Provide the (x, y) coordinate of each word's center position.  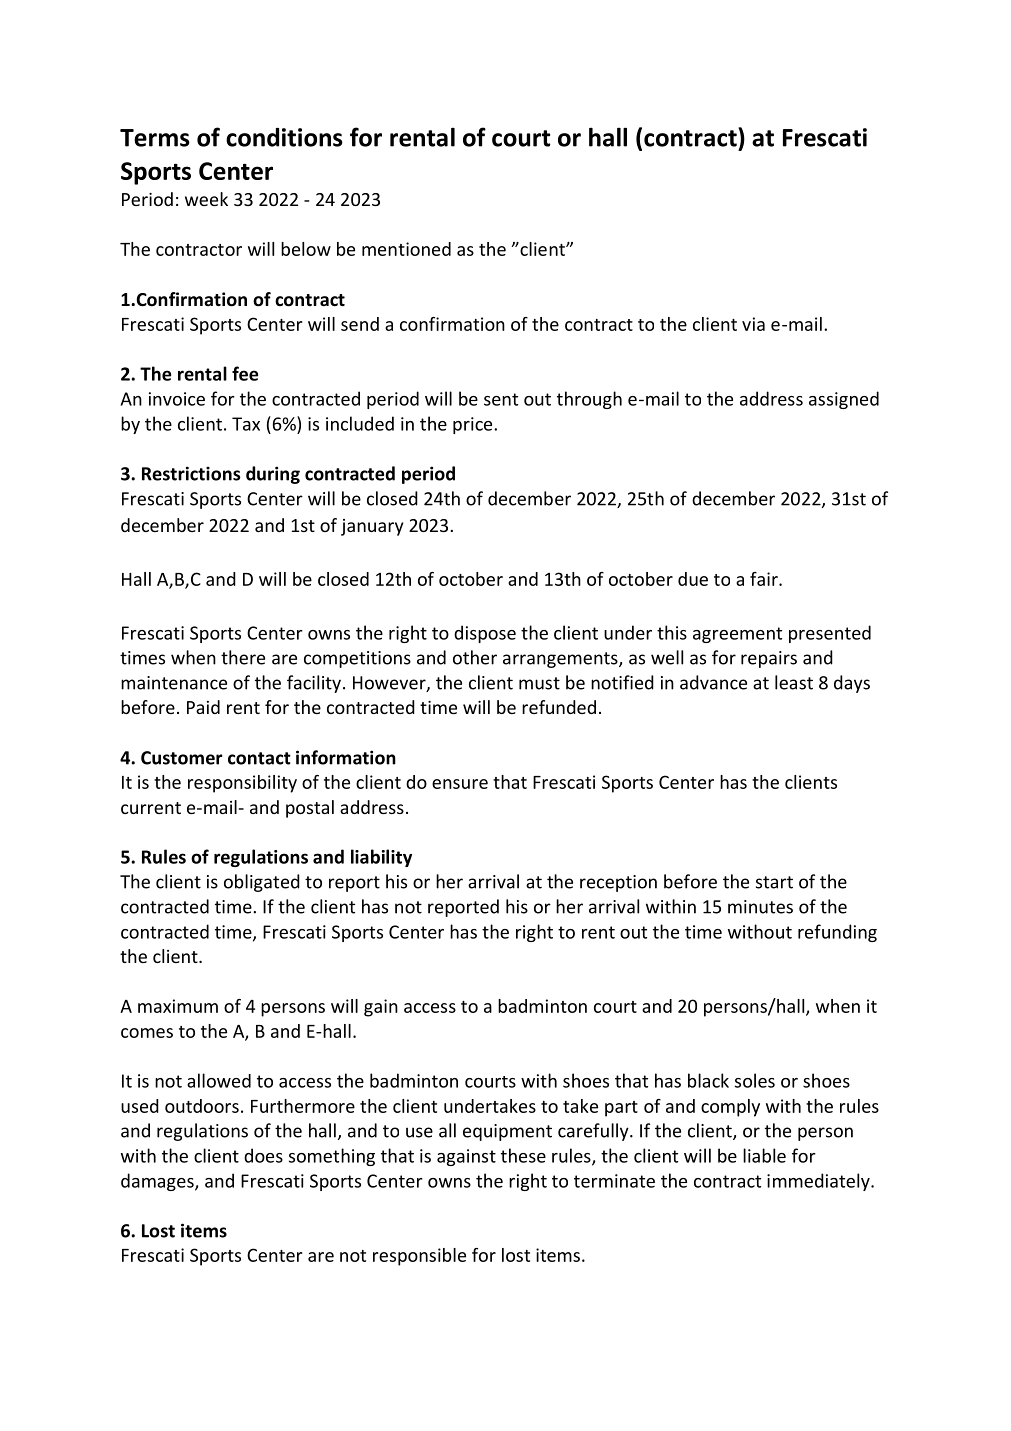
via (753, 324)
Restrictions (191, 473)
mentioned (406, 249)
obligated (262, 883)
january (372, 527)
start (774, 882)
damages (158, 1182)
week (206, 199)
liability (381, 858)
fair (765, 579)
